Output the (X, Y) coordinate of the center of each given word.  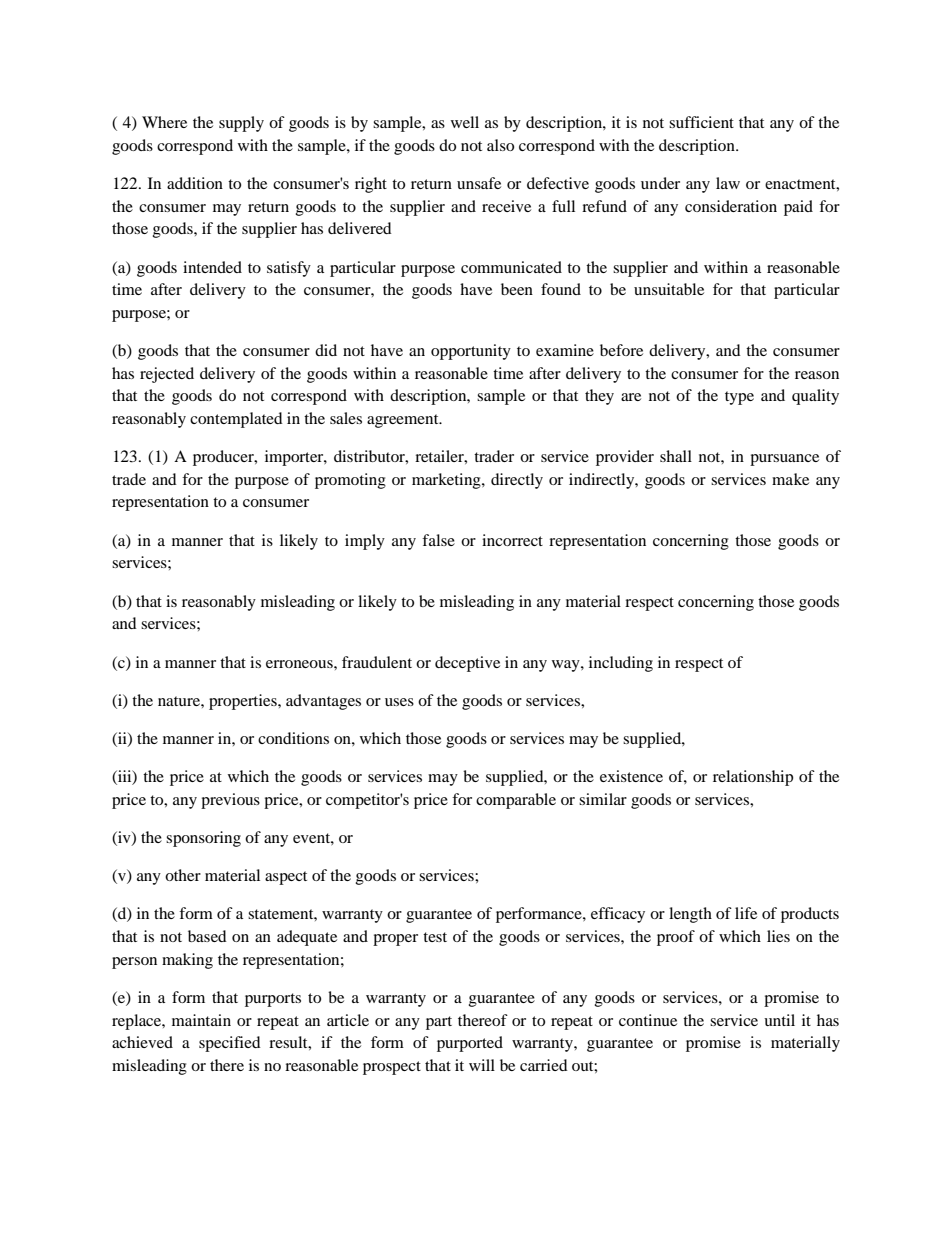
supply (241, 124)
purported (470, 1044)
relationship (753, 778)
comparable (516, 801)
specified (230, 1044)
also (500, 145)
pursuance (784, 460)
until (779, 1020)
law (728, 183)
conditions (293, 738)
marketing (447, 481)
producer (224, 458)
